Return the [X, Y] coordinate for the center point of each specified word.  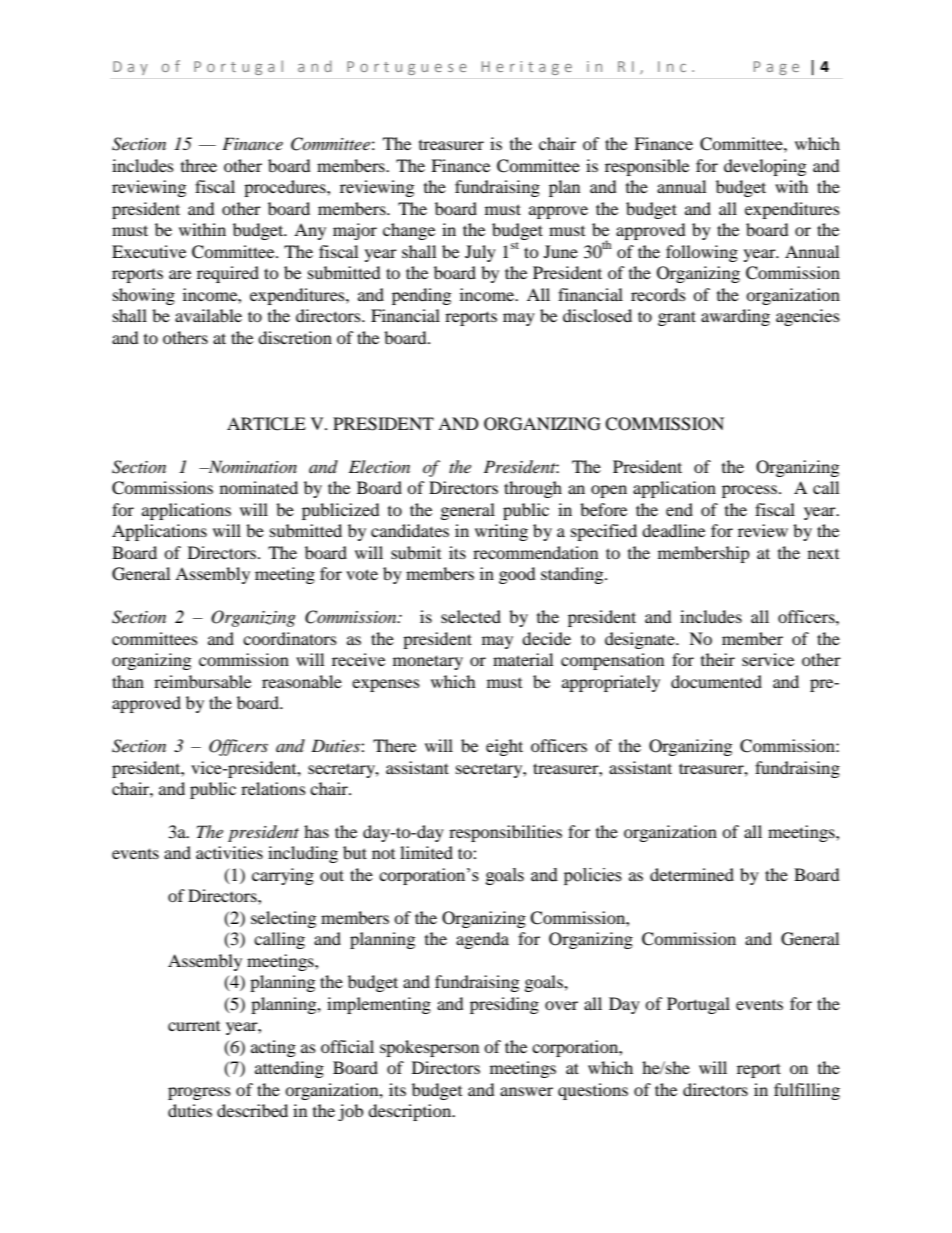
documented [716, 681]
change [409, 231]
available [208, 315]
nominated [259, 487]
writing [501, 532]
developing [765, 167]
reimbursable [202, 681]
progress [199, 1093]
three [199, 165]
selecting [283, 919]
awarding [735, 317]
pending [421, 296]
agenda [482, 940]
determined [692, 874]
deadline [673, 530]
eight [504, 747]
